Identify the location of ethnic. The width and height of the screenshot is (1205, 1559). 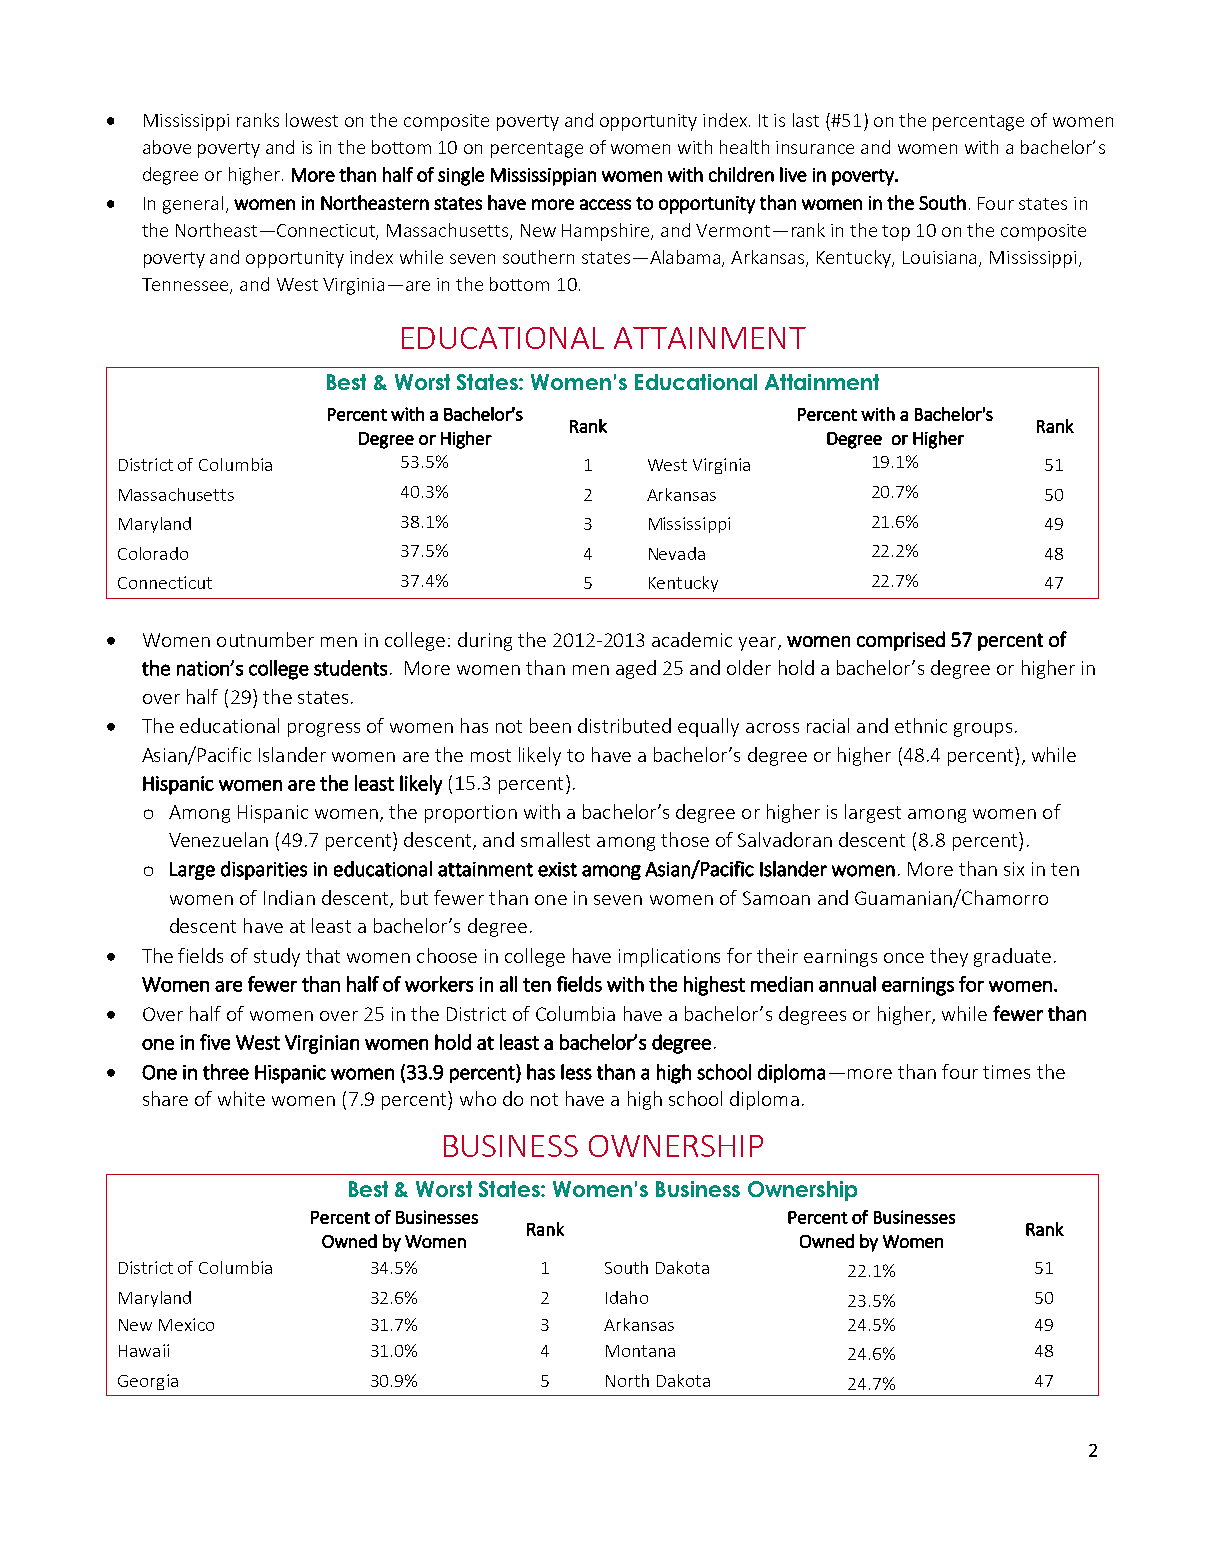
(921, 725).
